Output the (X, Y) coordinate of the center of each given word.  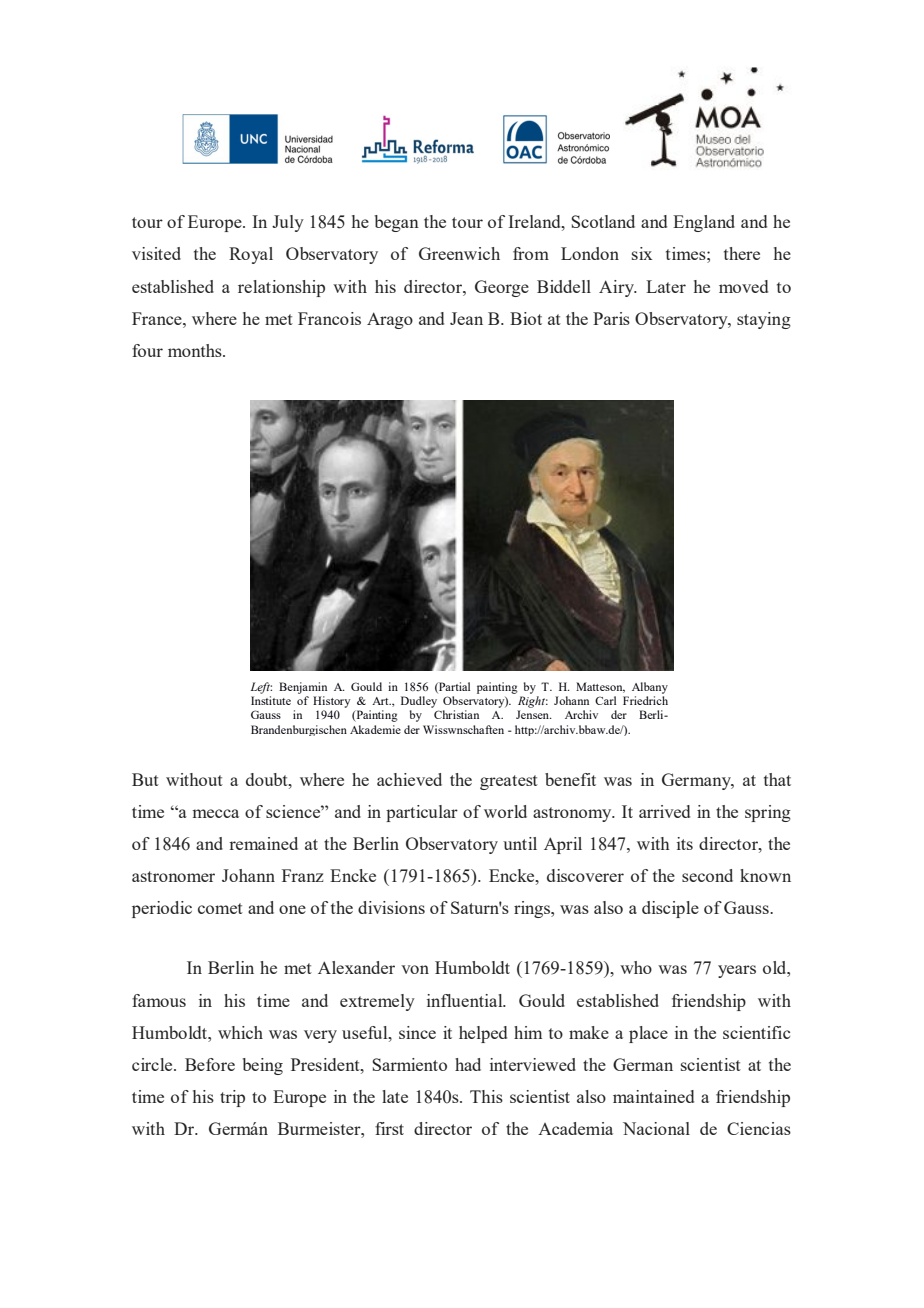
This (486, 1096)
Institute (271, 700)
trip (232, 1098)
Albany (650, 688)
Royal (251, 255)
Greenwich (459, 253)
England (704, 223)
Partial (453, 687)
